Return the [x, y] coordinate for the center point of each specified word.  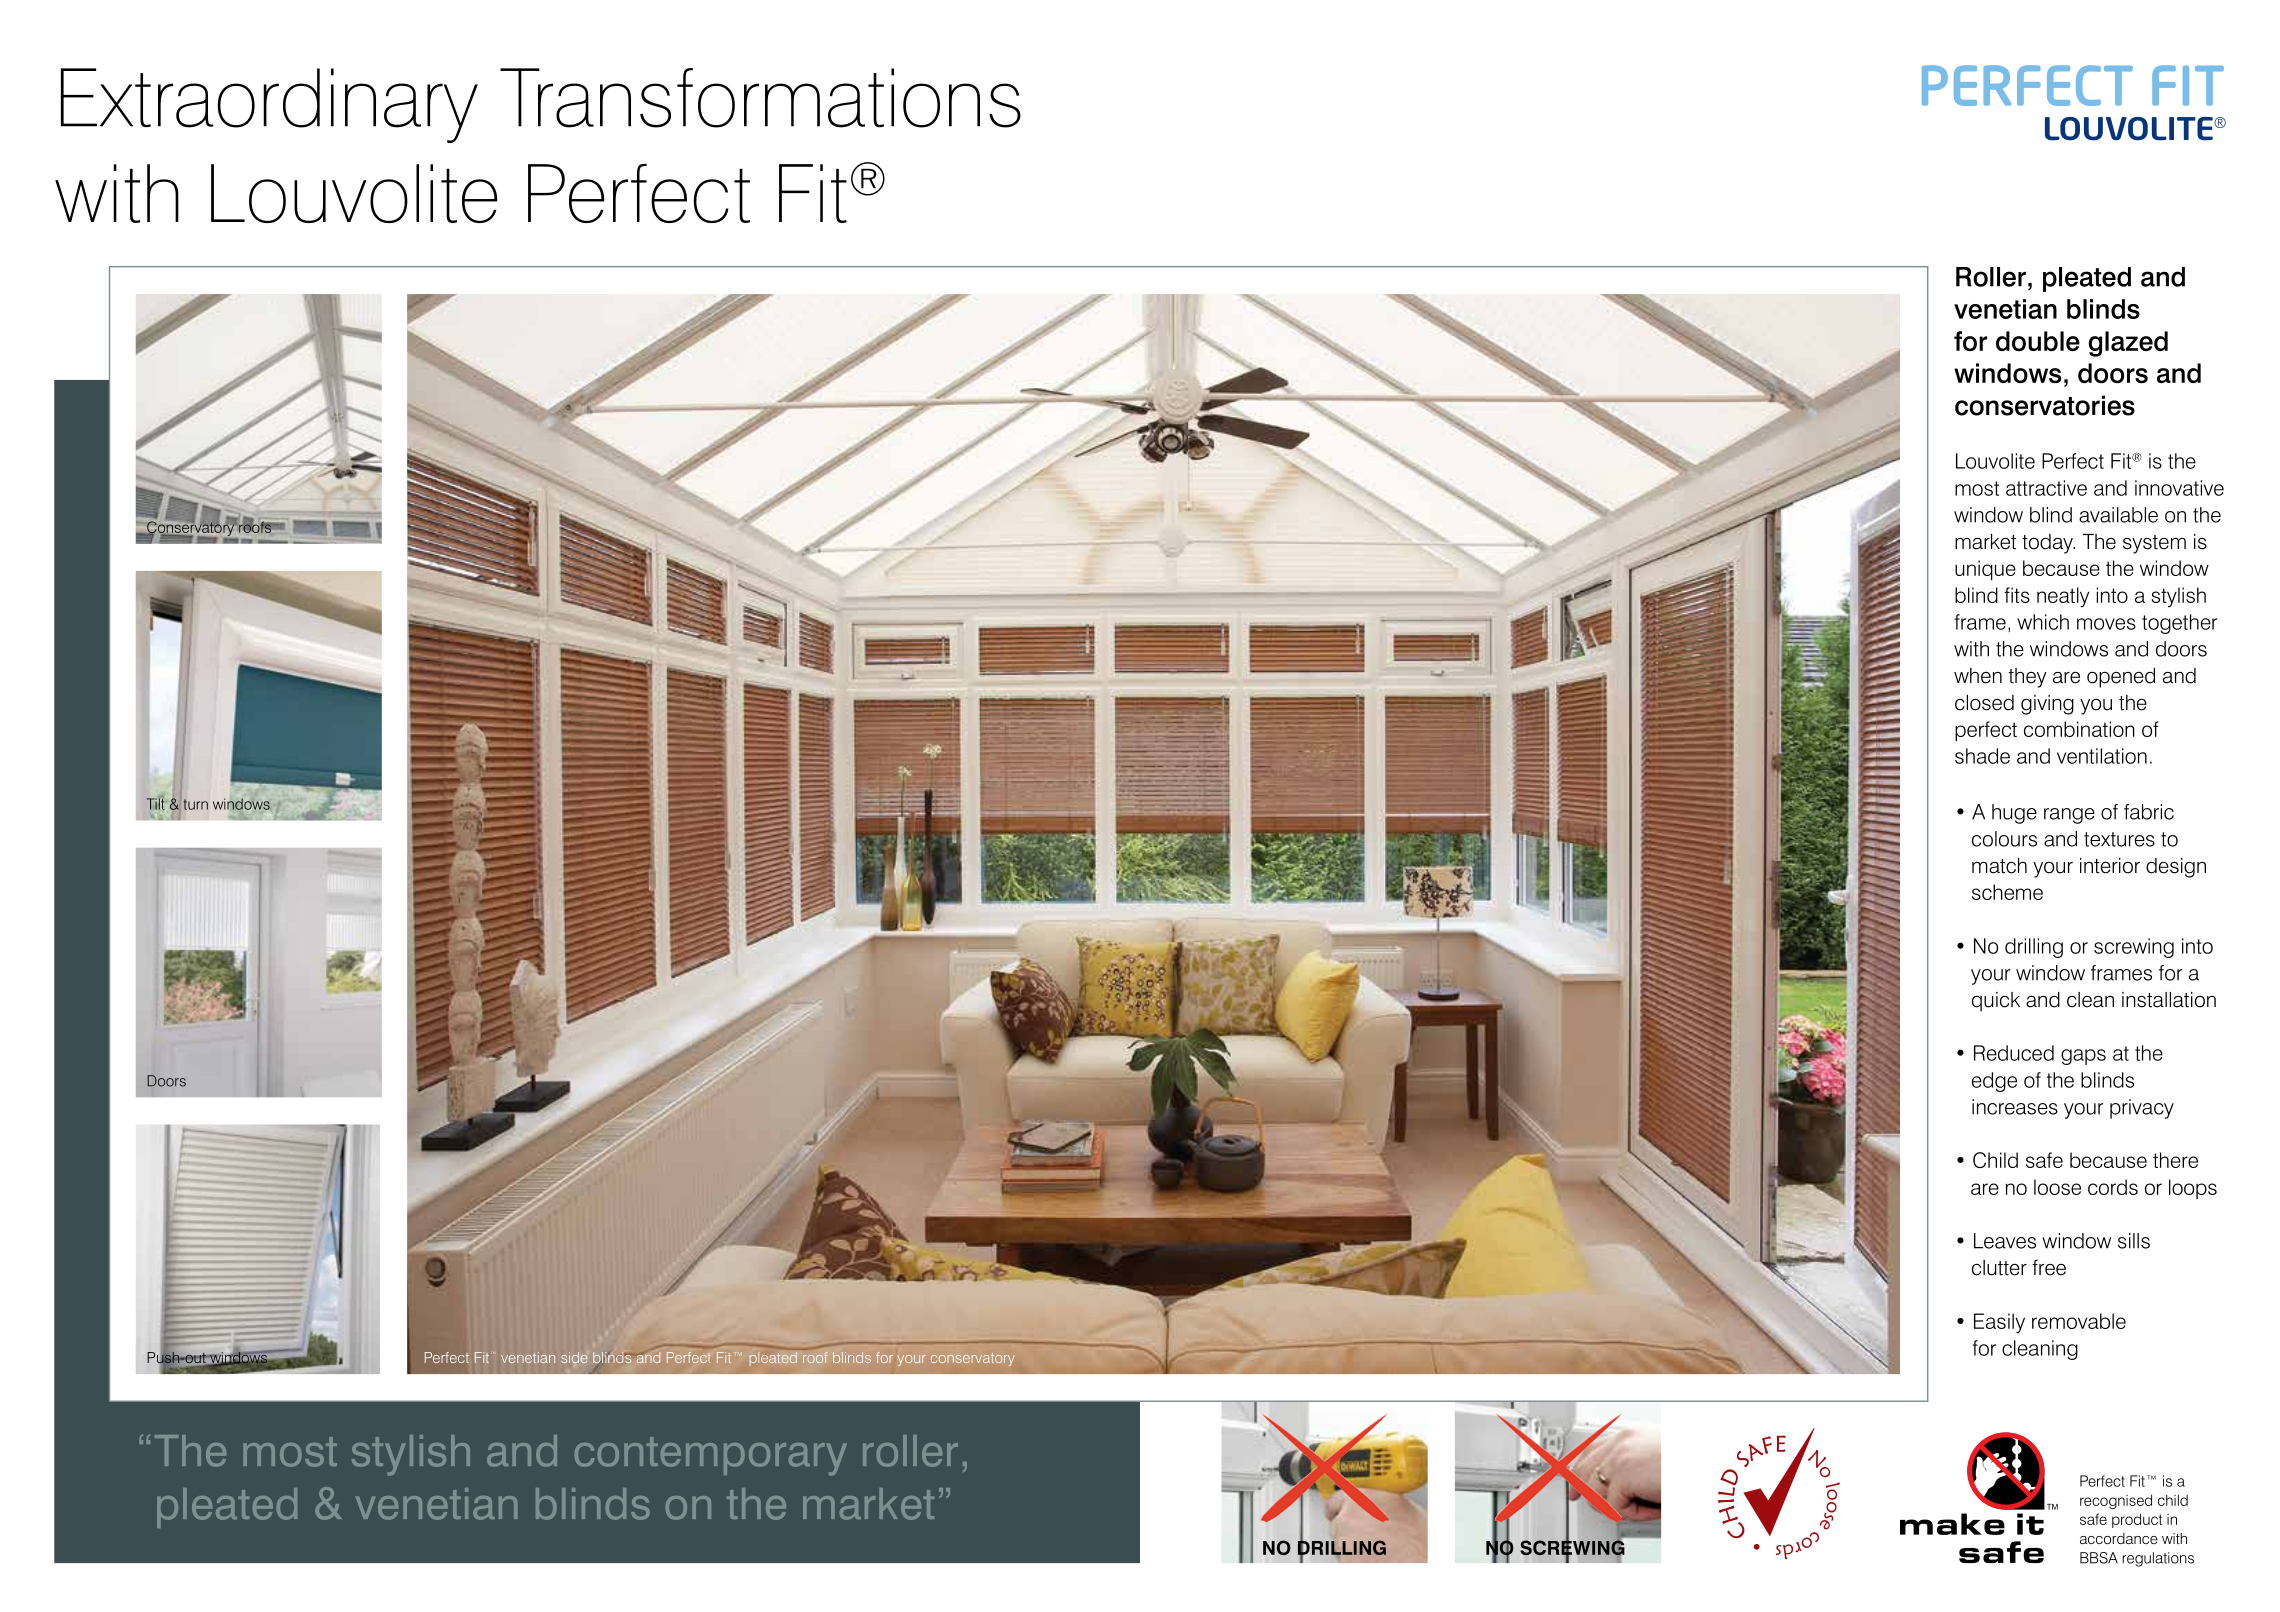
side [574, 1357]
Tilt [155, 803]
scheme [2007, 892]
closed [1984, 703]
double [2038, 341]
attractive [2046, 488]
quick [1996, 1002]
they [2028, 678]
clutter [1999, 1268]
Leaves [2005, 1241]
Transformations [760, 98]
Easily [1999, 1323]
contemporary [711, 1456]
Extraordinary [269, 105]
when [1978, 676]
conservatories [2045, 405]
